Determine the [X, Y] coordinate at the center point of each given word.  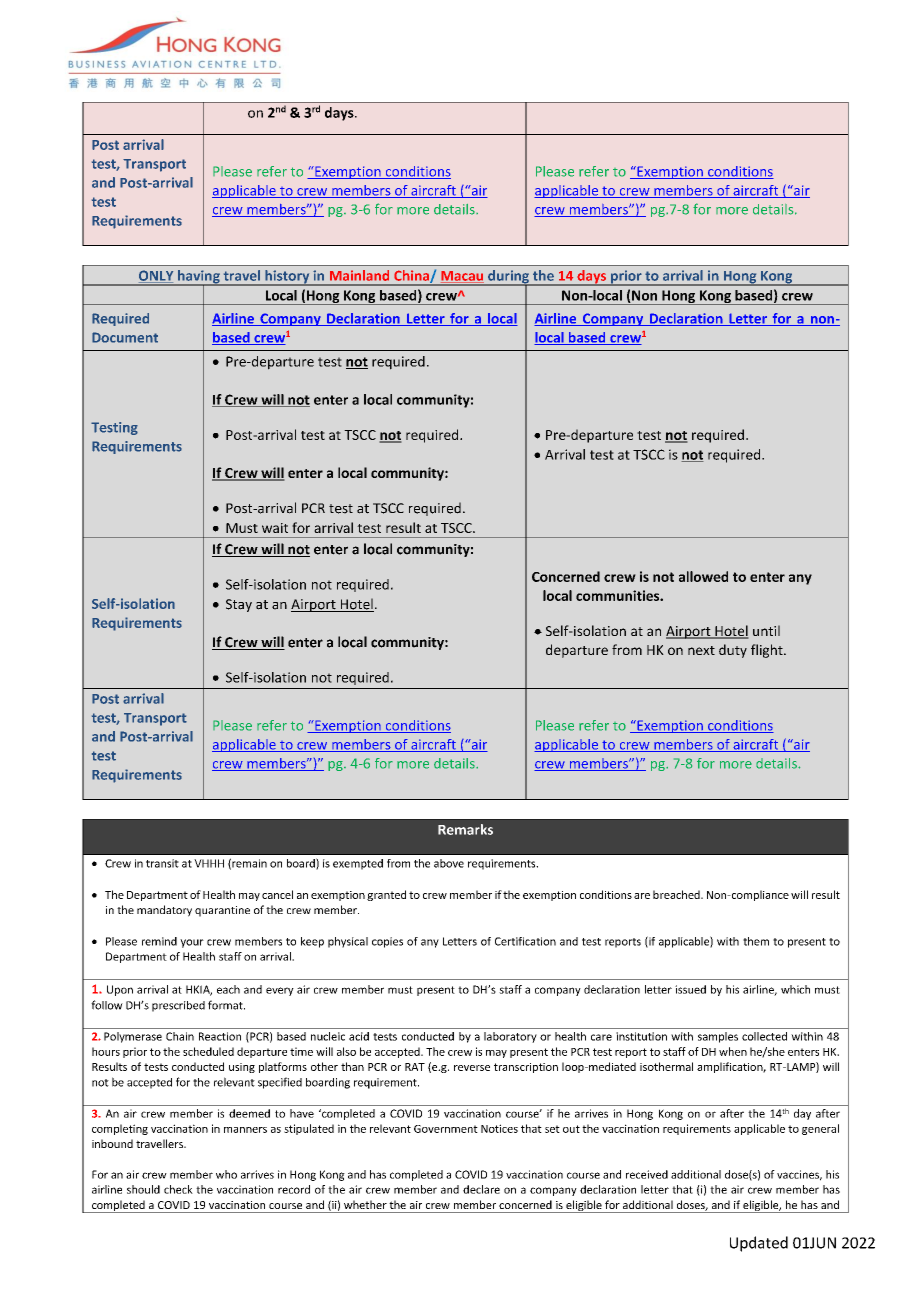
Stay [239, 605]
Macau [462, 277]
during [508, 278]
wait [275, 528]
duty [733, 651]
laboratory [510, 1037]
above [449, 863]
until [766, 630]
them [756, 941]
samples [718, 1037]
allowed [703, 576]
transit [162, 863]
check [178, 1189]
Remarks [465, 829]
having [199, 278]
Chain [180, 1036]
